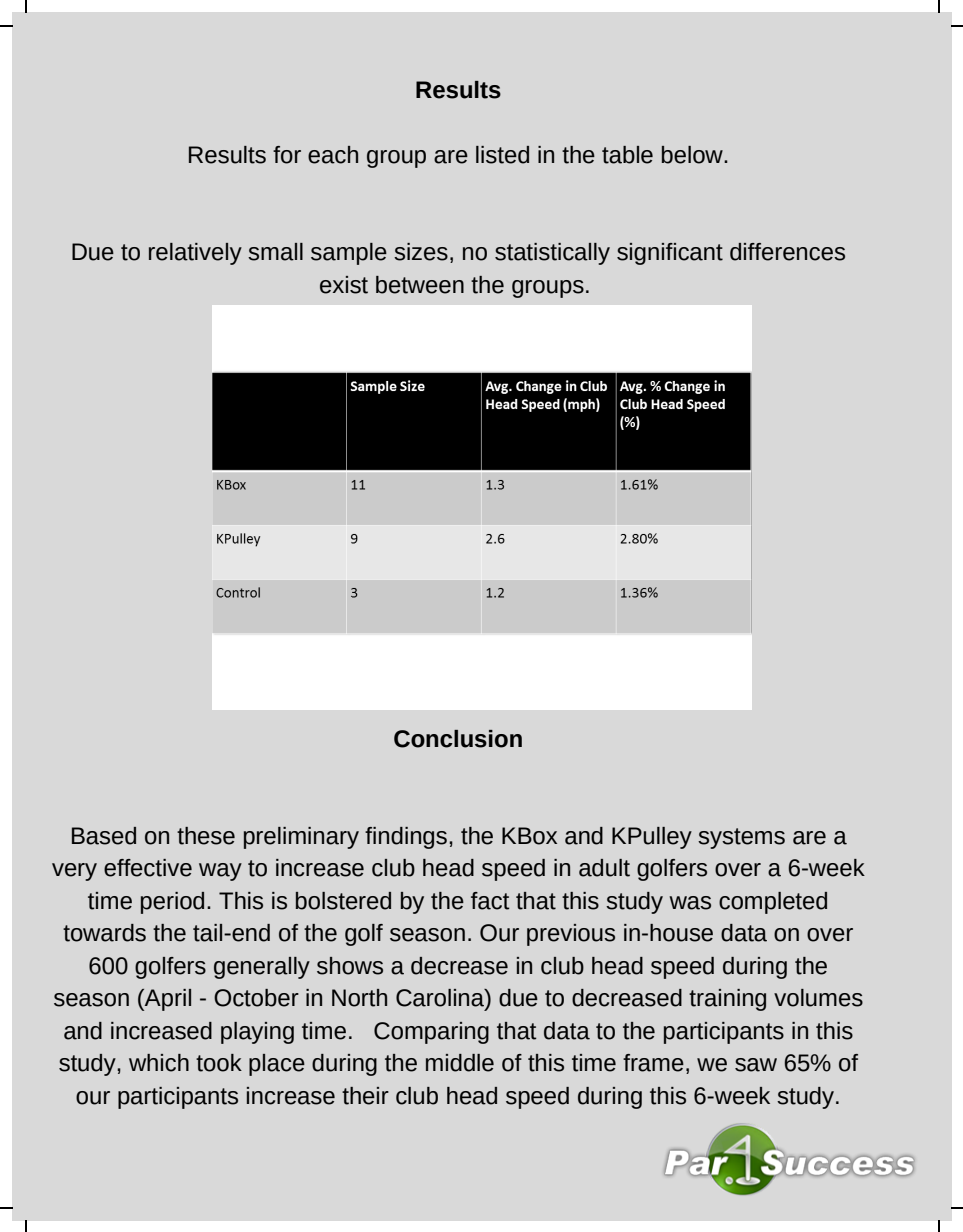 The height and width of the screenshot is (1232, 963). What do you see at coordinates (159, 1063) in the screenshot?
I see `which` at bounding box center [159, 1063].
